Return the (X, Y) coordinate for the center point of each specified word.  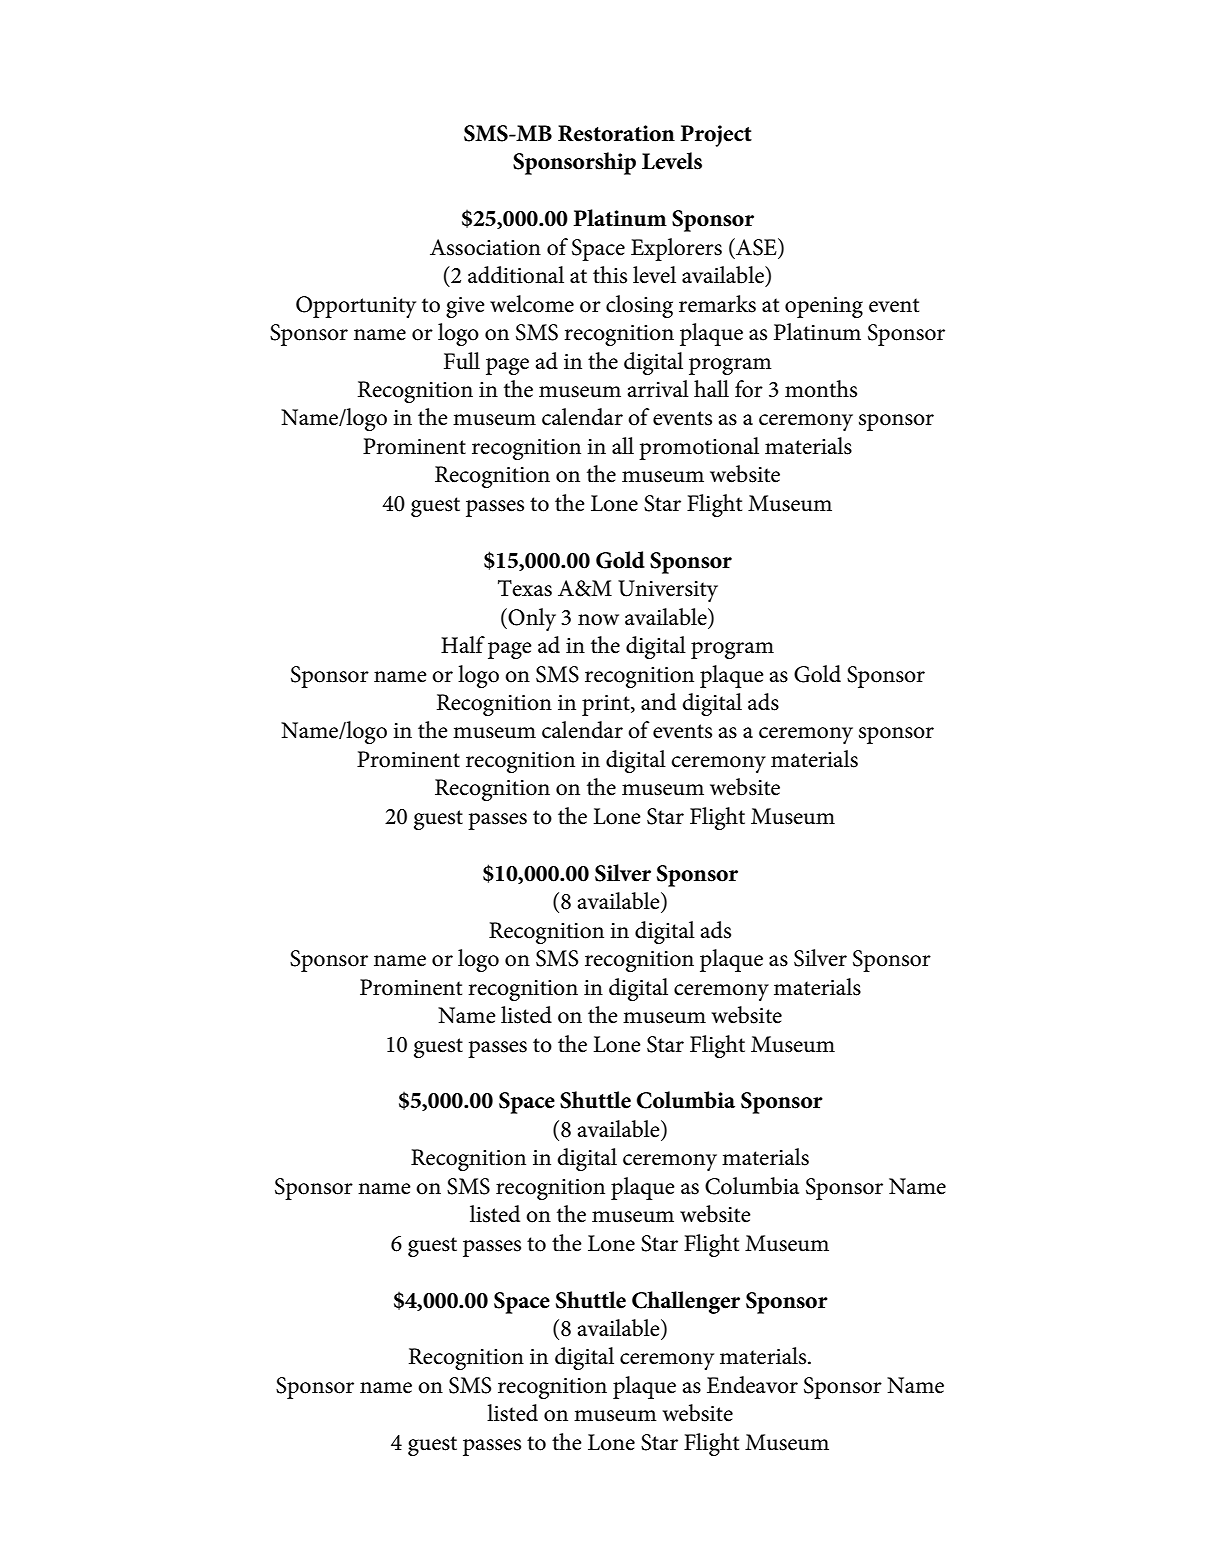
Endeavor (752, 1385)
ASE (756, 247)
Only (532, 619)
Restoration (616, 133)
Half (463, 645)
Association (485, 247)
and (658, 702)
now (598, 620)
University (668, 591)
